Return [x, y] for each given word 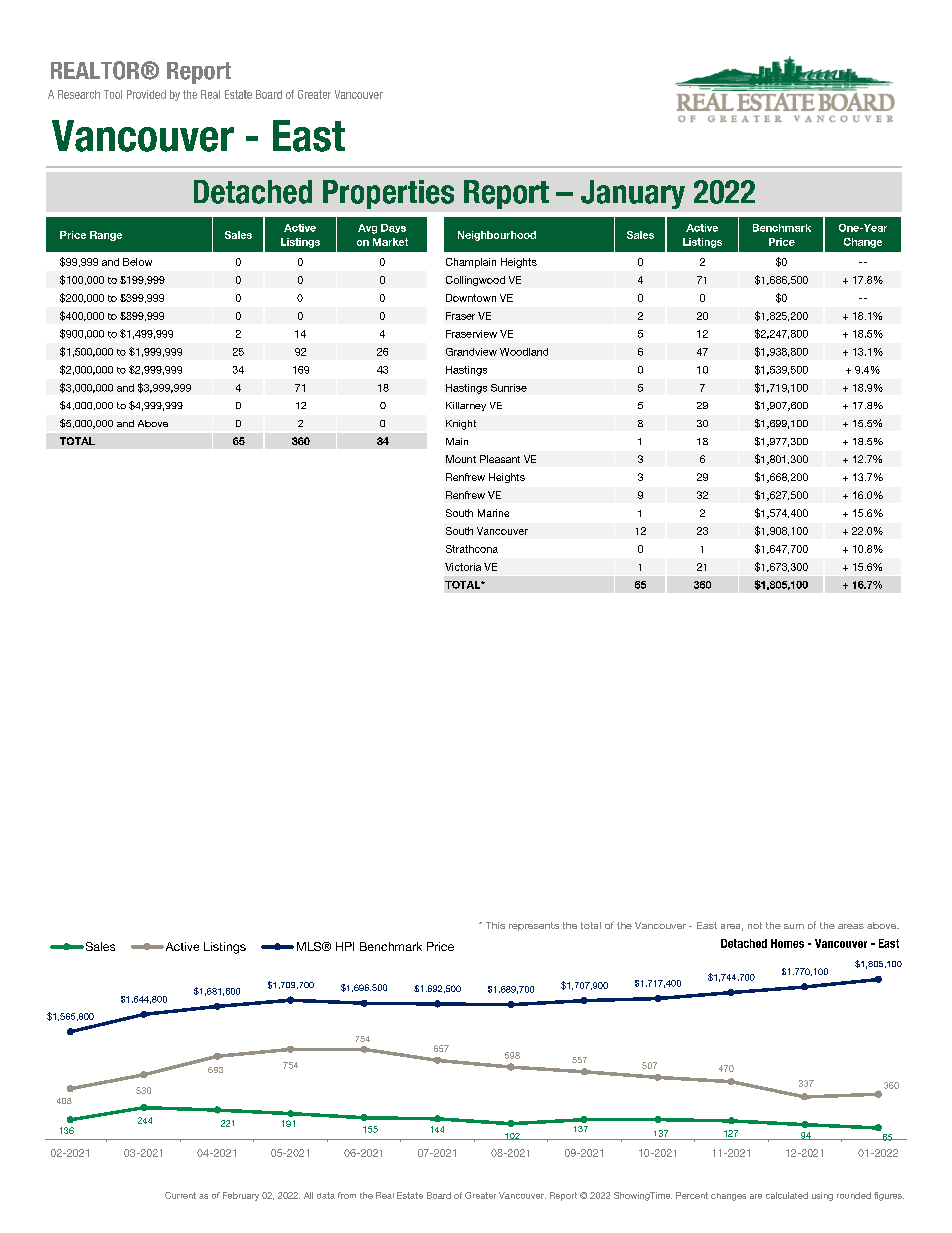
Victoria [463, 567]
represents [534, 926]
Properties [388, 194]
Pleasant [500, 459]
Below [137, 262]
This [495, 925]
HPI [345, 946]
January [633, 194]
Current [180, 1195]
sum [794, 926]
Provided [146, 94]
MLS [310, 946]
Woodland [524, 352]
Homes [787, 943]
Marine [493, 513]
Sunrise [509, 388]
